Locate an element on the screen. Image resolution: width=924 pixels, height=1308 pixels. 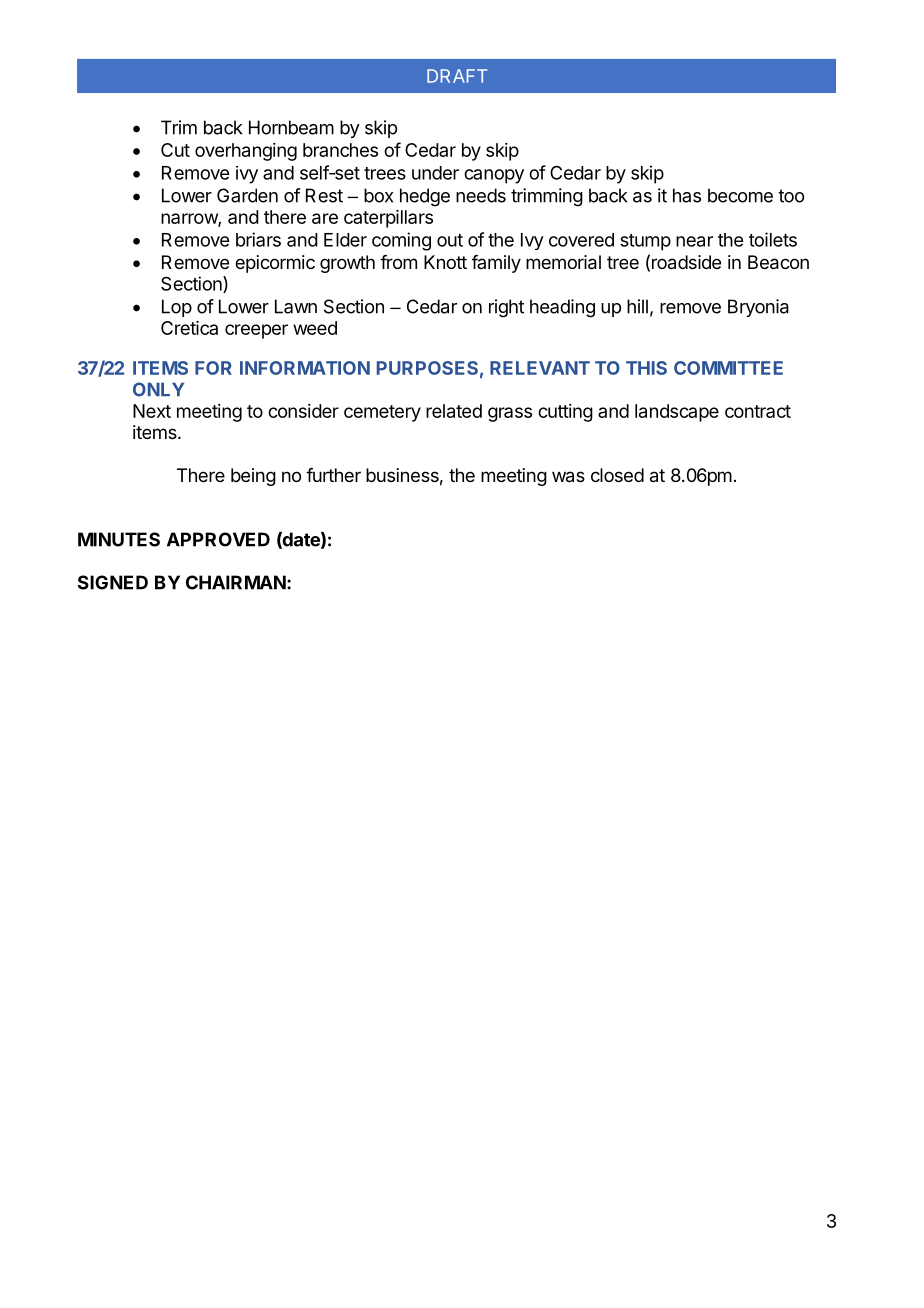
Hornbeam is located at coordinates (291, 127).
